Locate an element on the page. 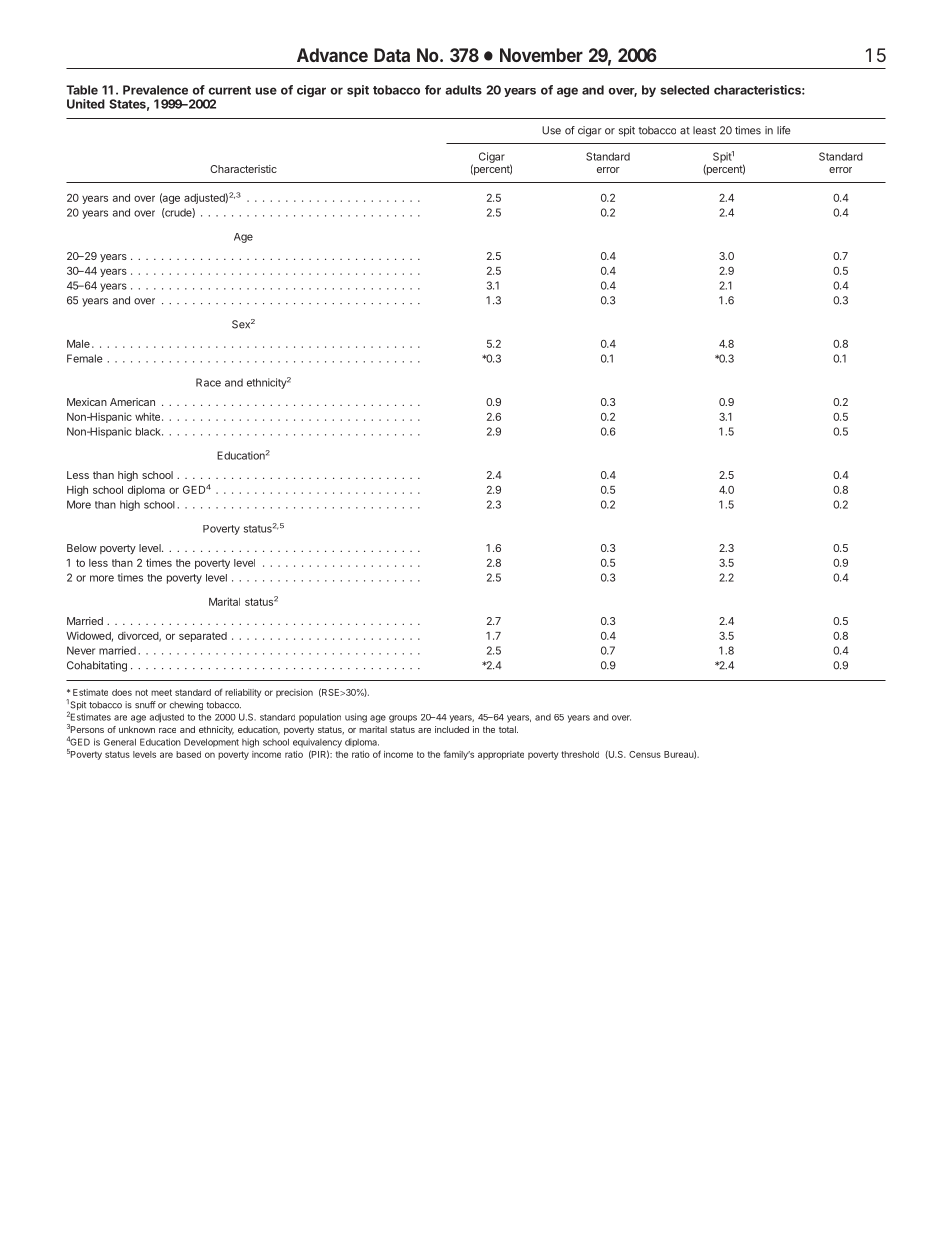 Image resolution: width=952 pixels, height=1233 pixels. American is located at coordinates (132, 402).
